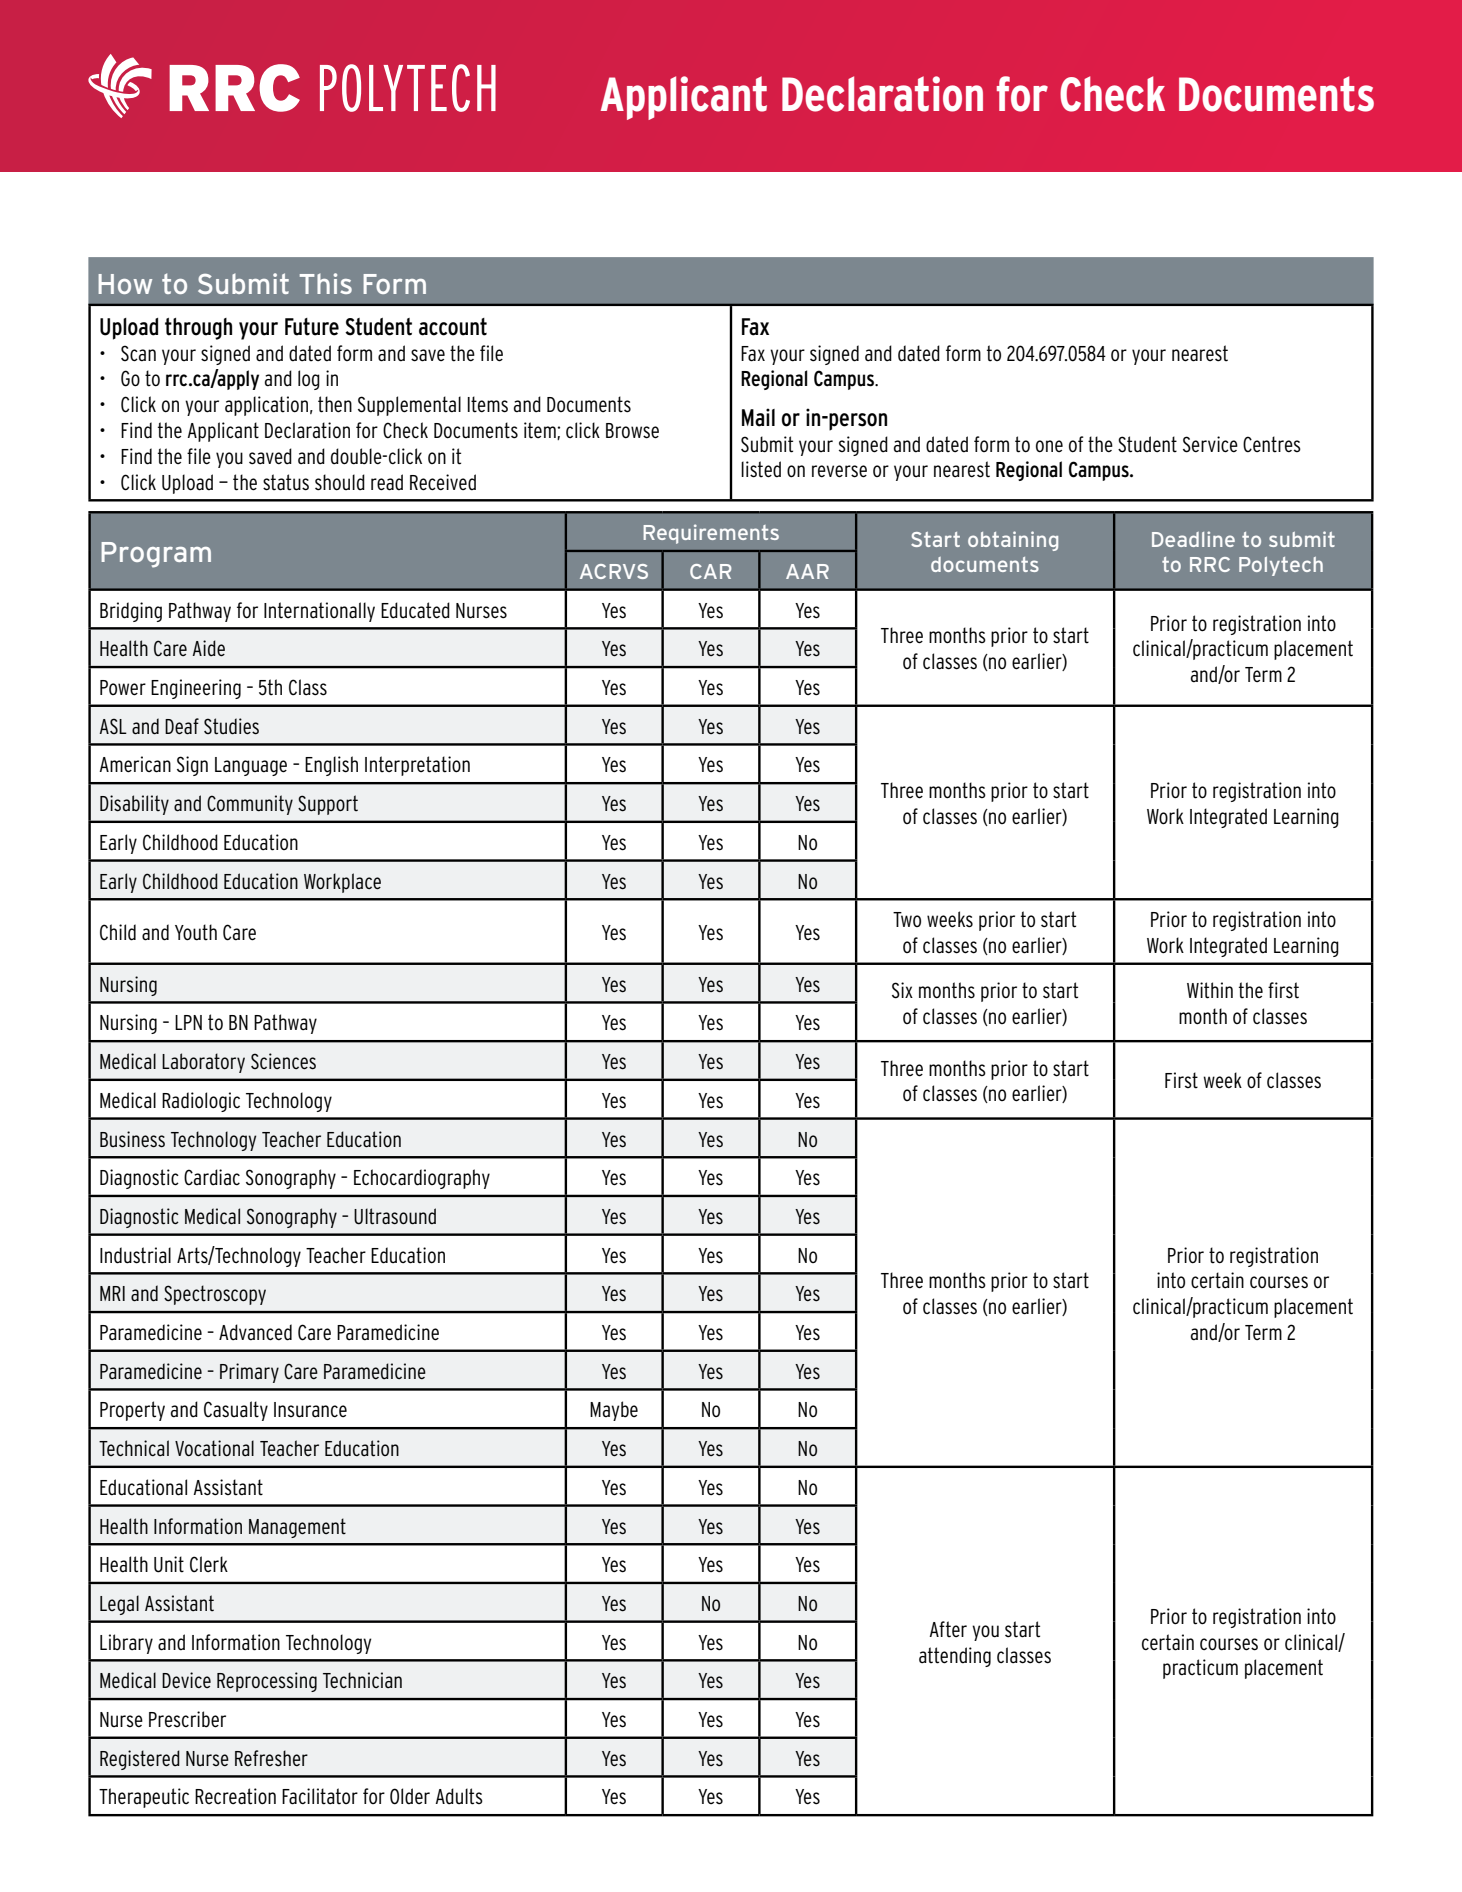 The height and width of the page is (1892, 1462). What do you see at coordinates (271, 1758) in the page?
I see `Refresher` at bounding box center [271, 1758].
